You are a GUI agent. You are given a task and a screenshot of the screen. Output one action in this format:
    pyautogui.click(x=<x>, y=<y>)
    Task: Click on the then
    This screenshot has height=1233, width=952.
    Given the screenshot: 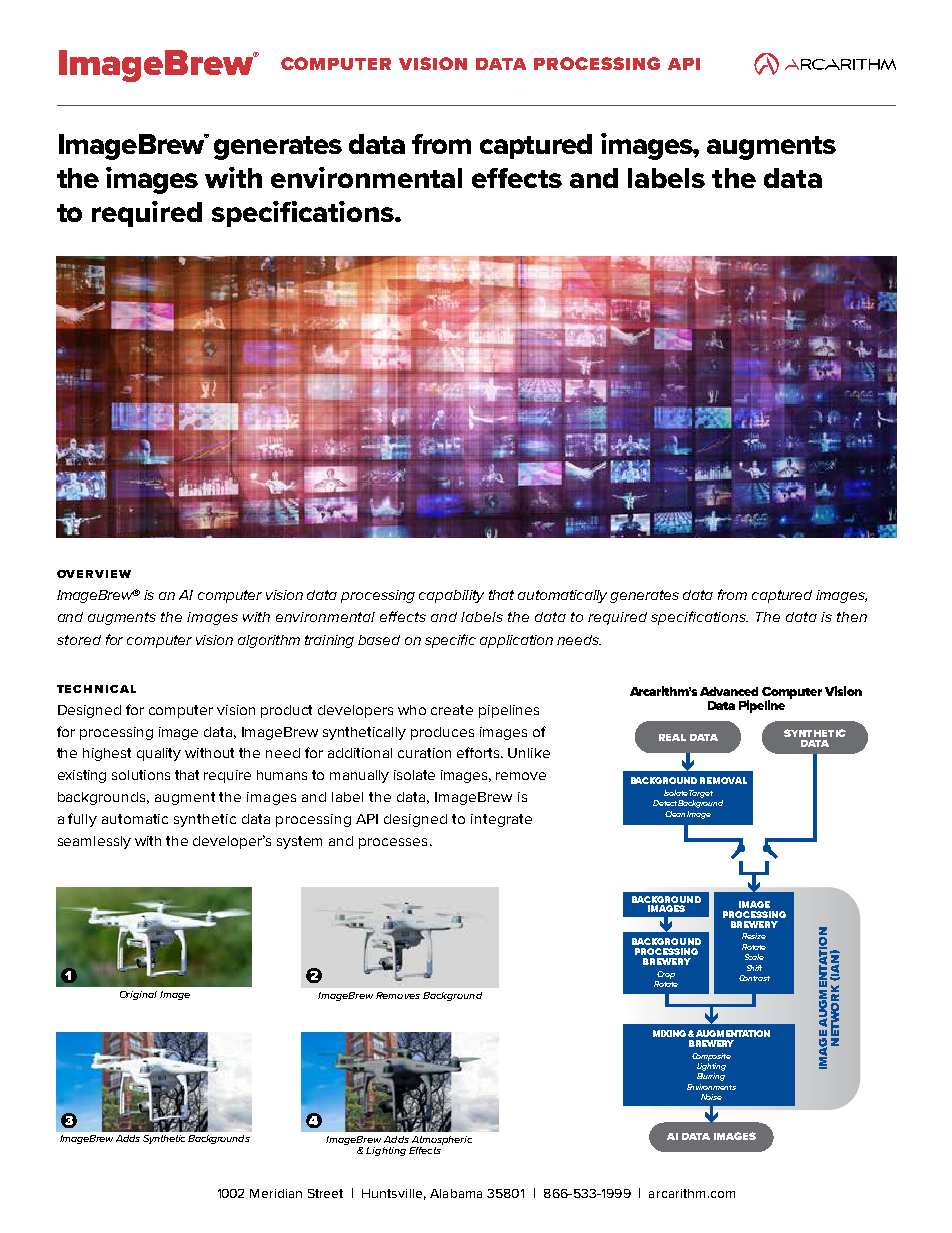 What is the action you would take?
    pyautogui.click(x=852, y=617)
